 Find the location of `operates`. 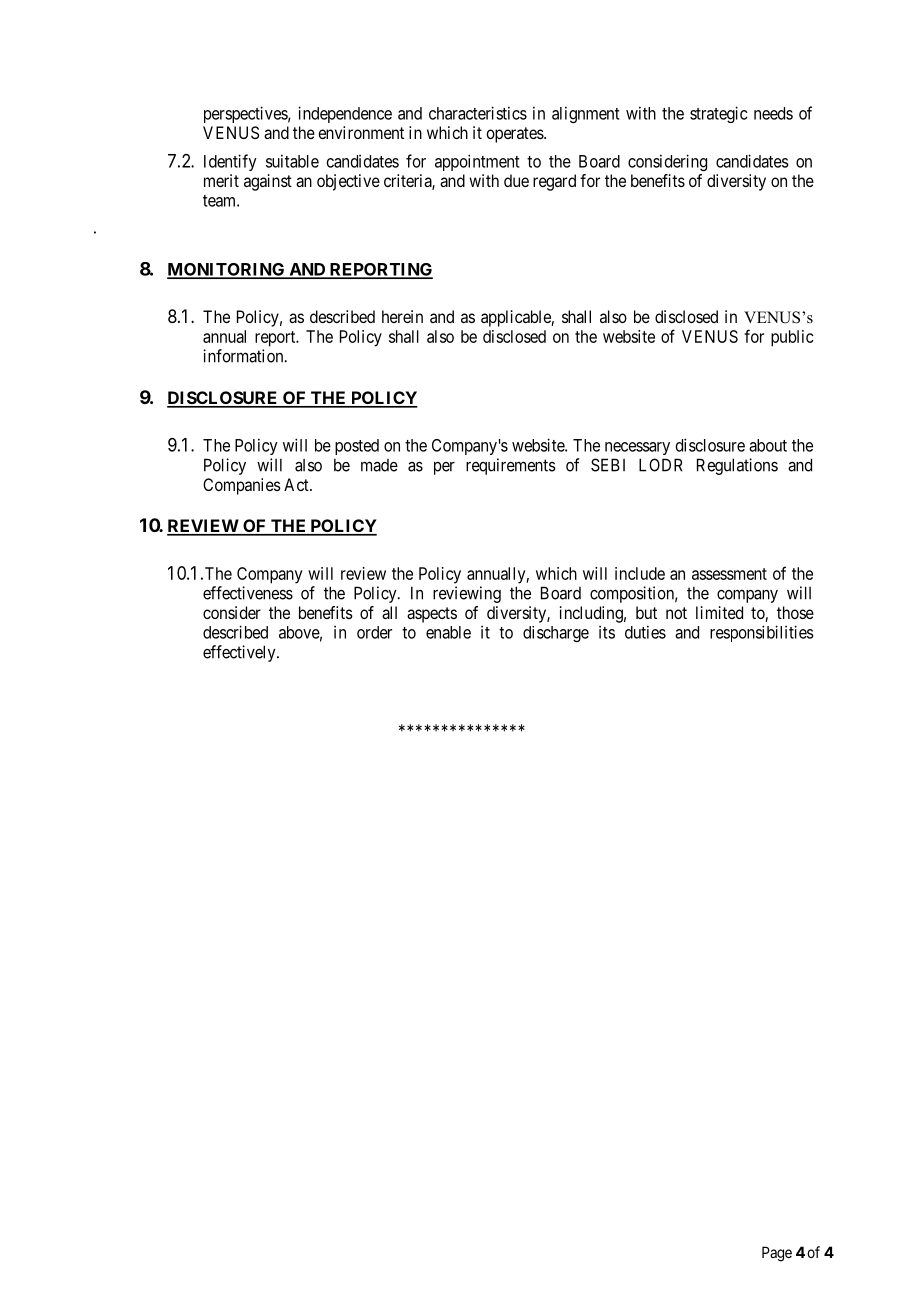

operates is located at coordinates (515, 135).
